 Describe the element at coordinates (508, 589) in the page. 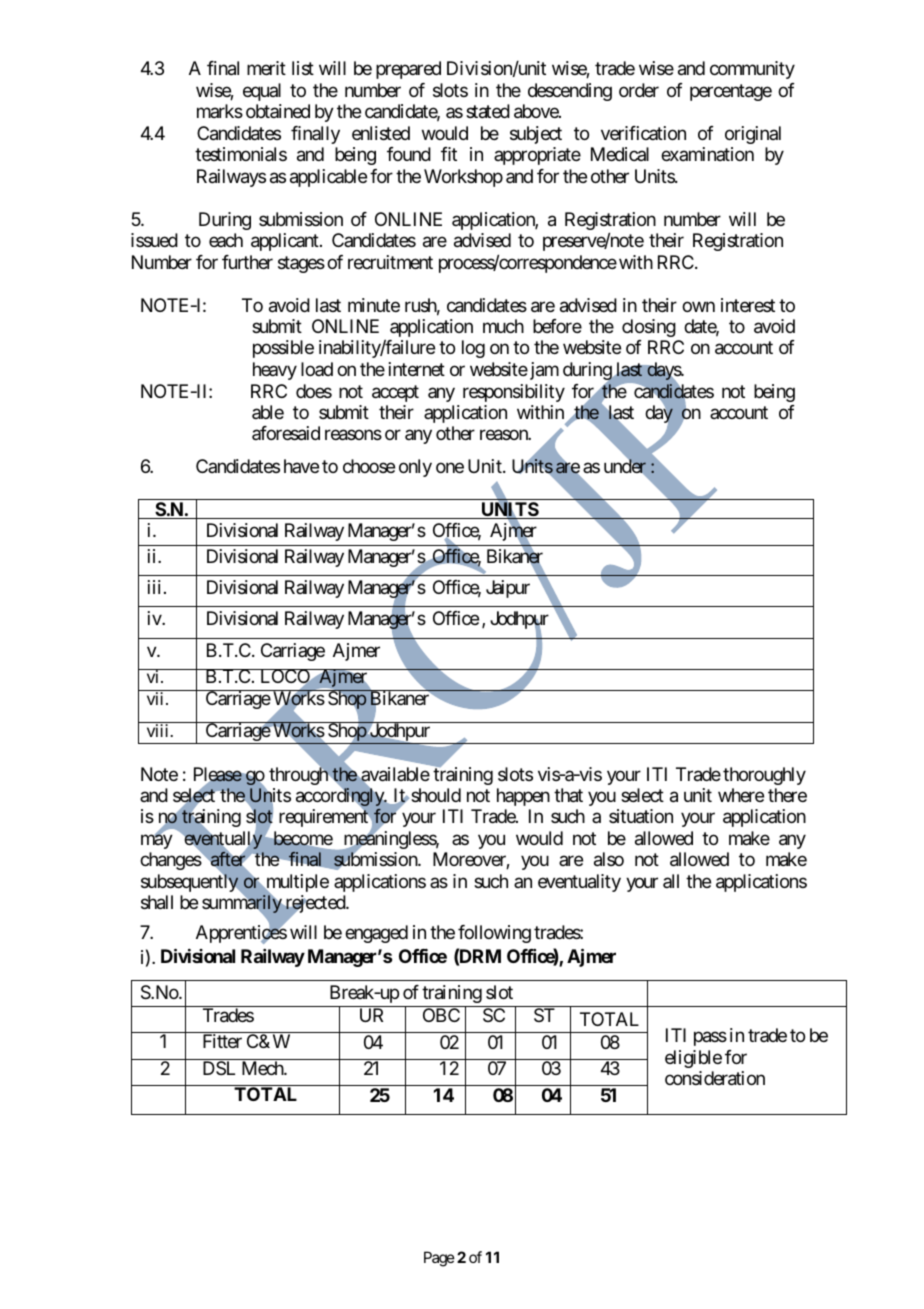

I see `Jaipur` at that location.
